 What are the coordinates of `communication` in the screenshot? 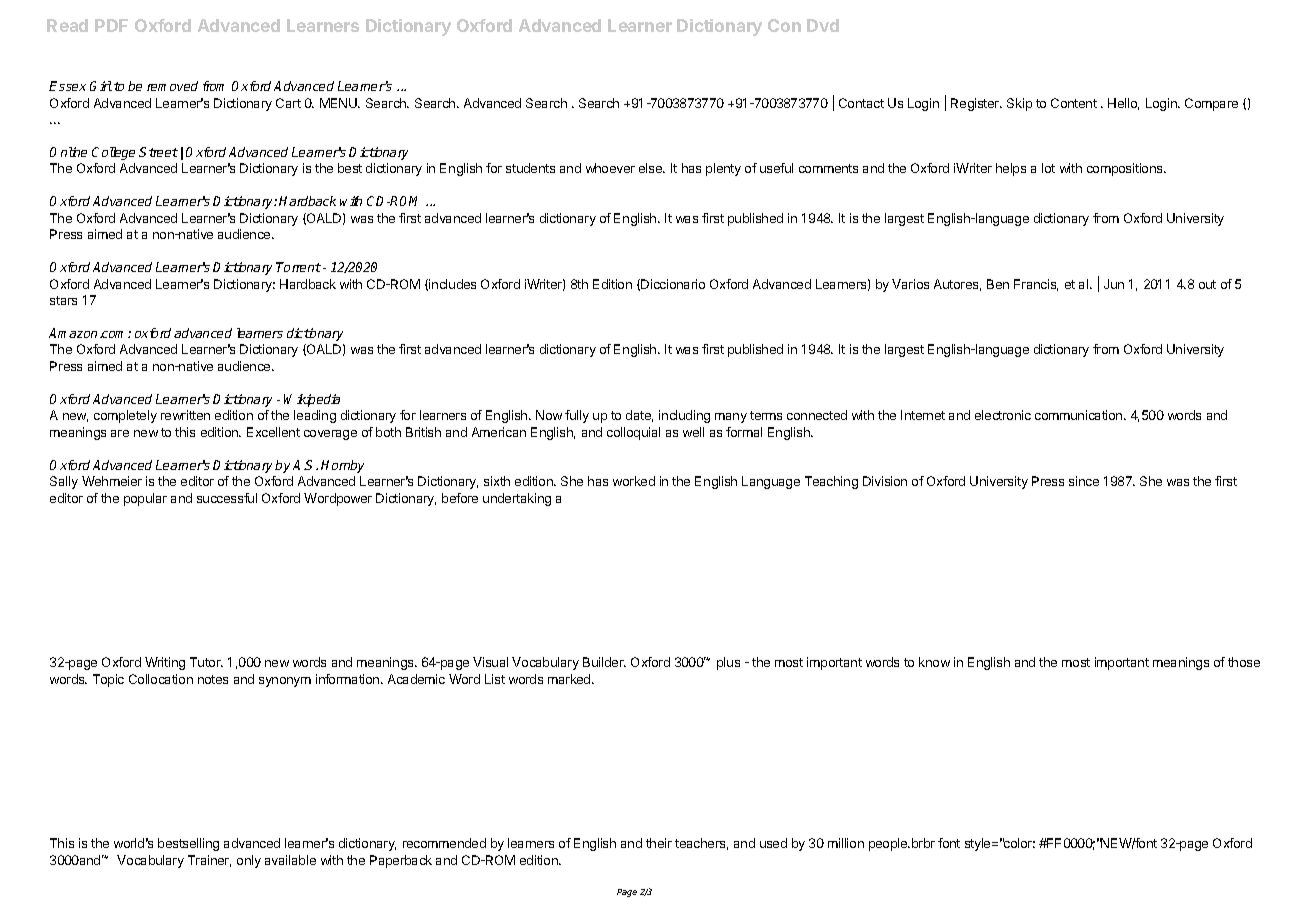 It's located at (1080, 415).
